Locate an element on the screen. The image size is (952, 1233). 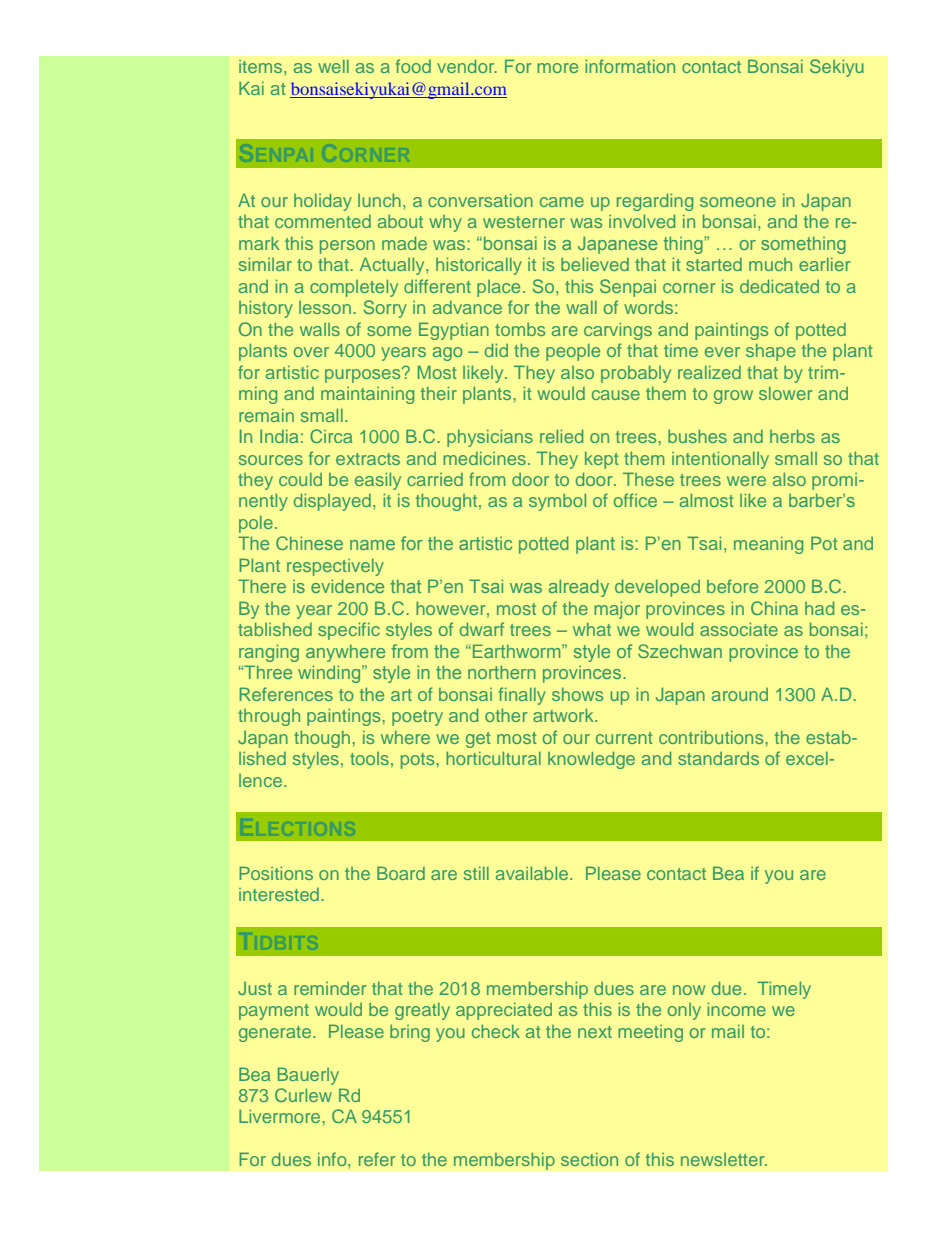
vendor is located at coordinates (467, 66).
